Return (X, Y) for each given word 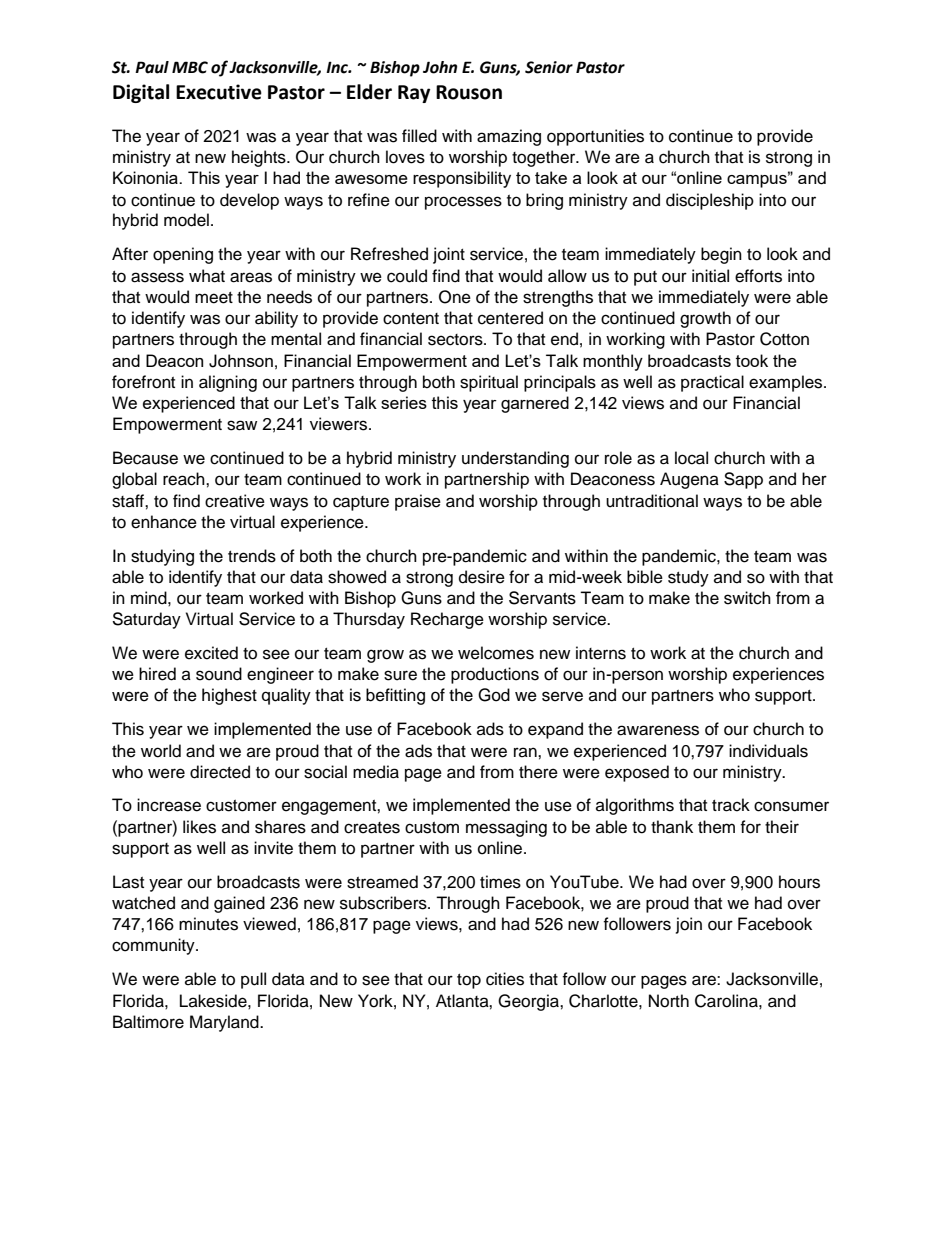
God (494, 695)
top (469, 981)
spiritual (489, 383)
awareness (658, 730)
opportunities (595, 137)
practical (712, 383)
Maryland (225, 1023)
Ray (414, 94)
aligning (228, 383)
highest (229, 696)
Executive (219, 92)
